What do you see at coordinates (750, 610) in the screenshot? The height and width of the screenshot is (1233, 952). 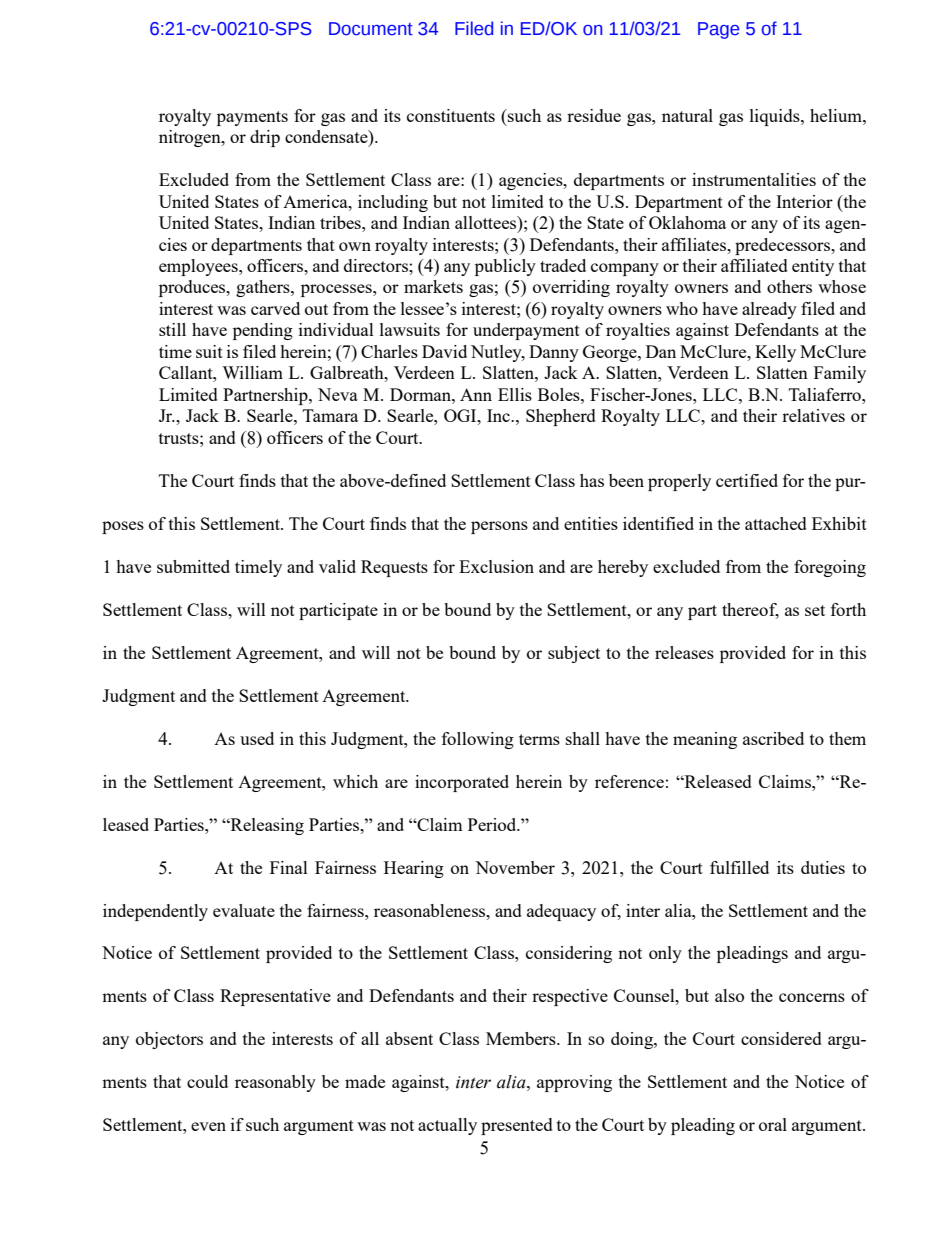 I see `thereof` at bounding box center [750, 610].
